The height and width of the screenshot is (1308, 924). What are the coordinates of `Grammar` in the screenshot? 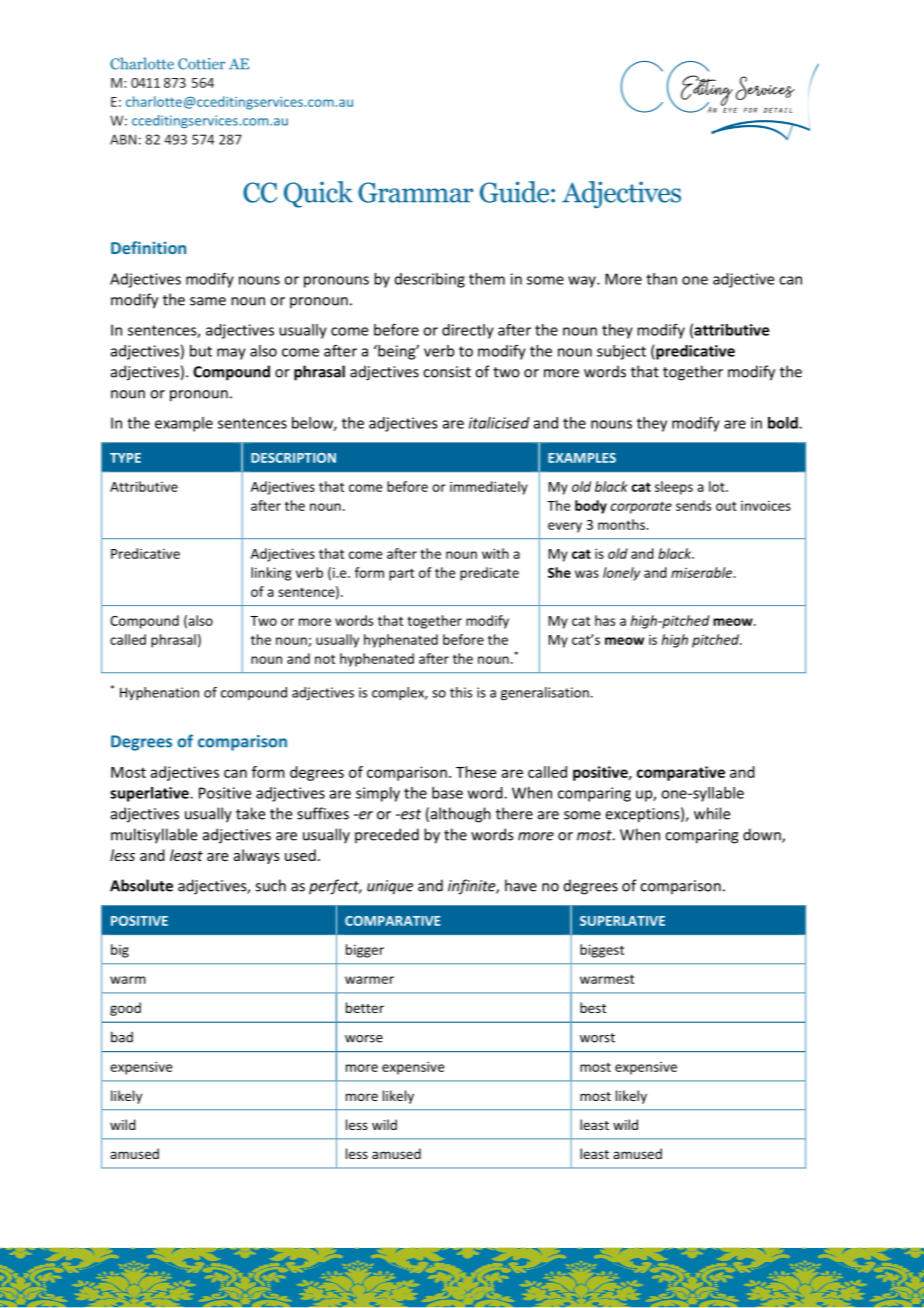 It's located at (415, 192).
